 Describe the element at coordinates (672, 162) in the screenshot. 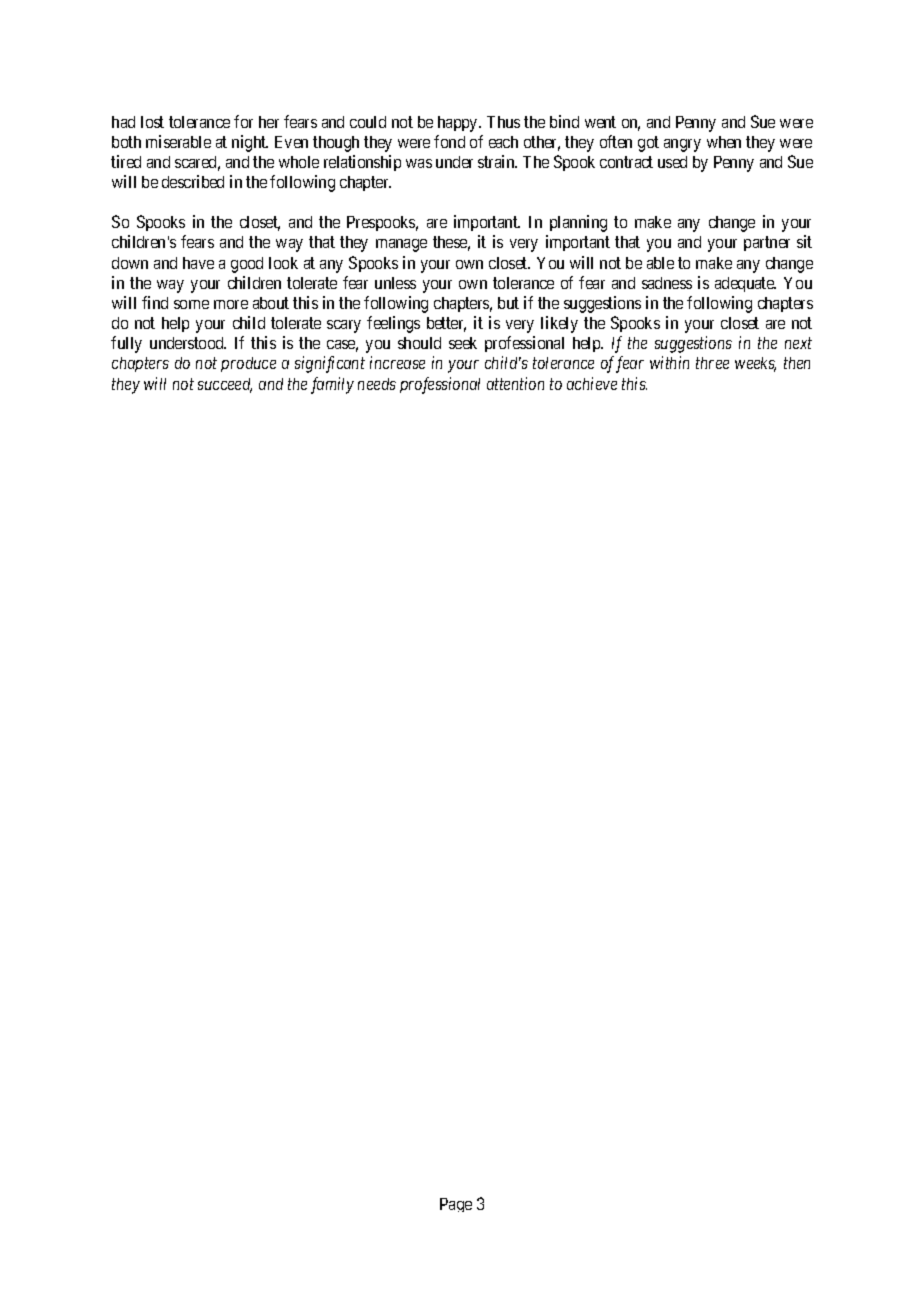

I see `used` at that location.
